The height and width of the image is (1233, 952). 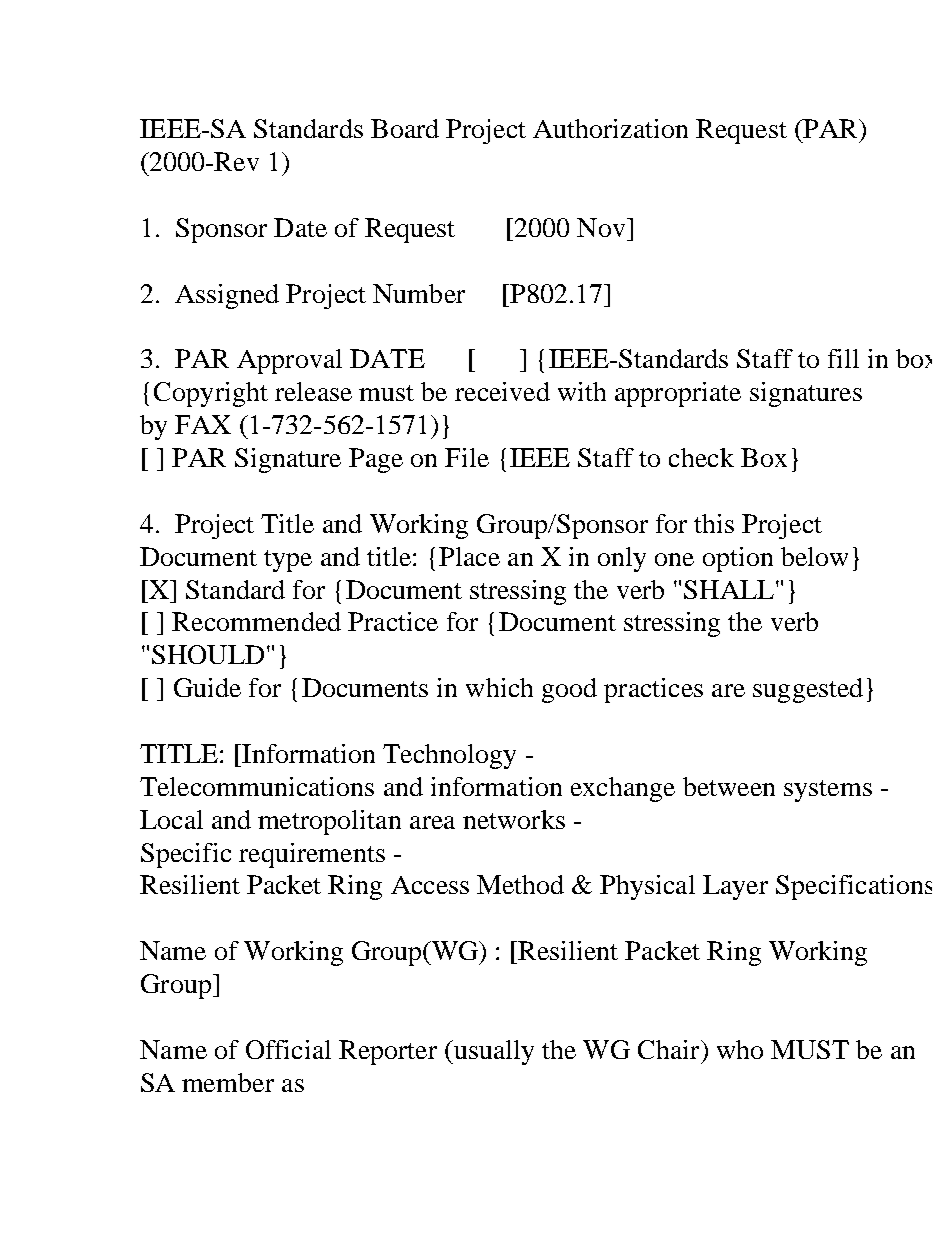 I want to click on Recommended, so click(x=256, y=621).
